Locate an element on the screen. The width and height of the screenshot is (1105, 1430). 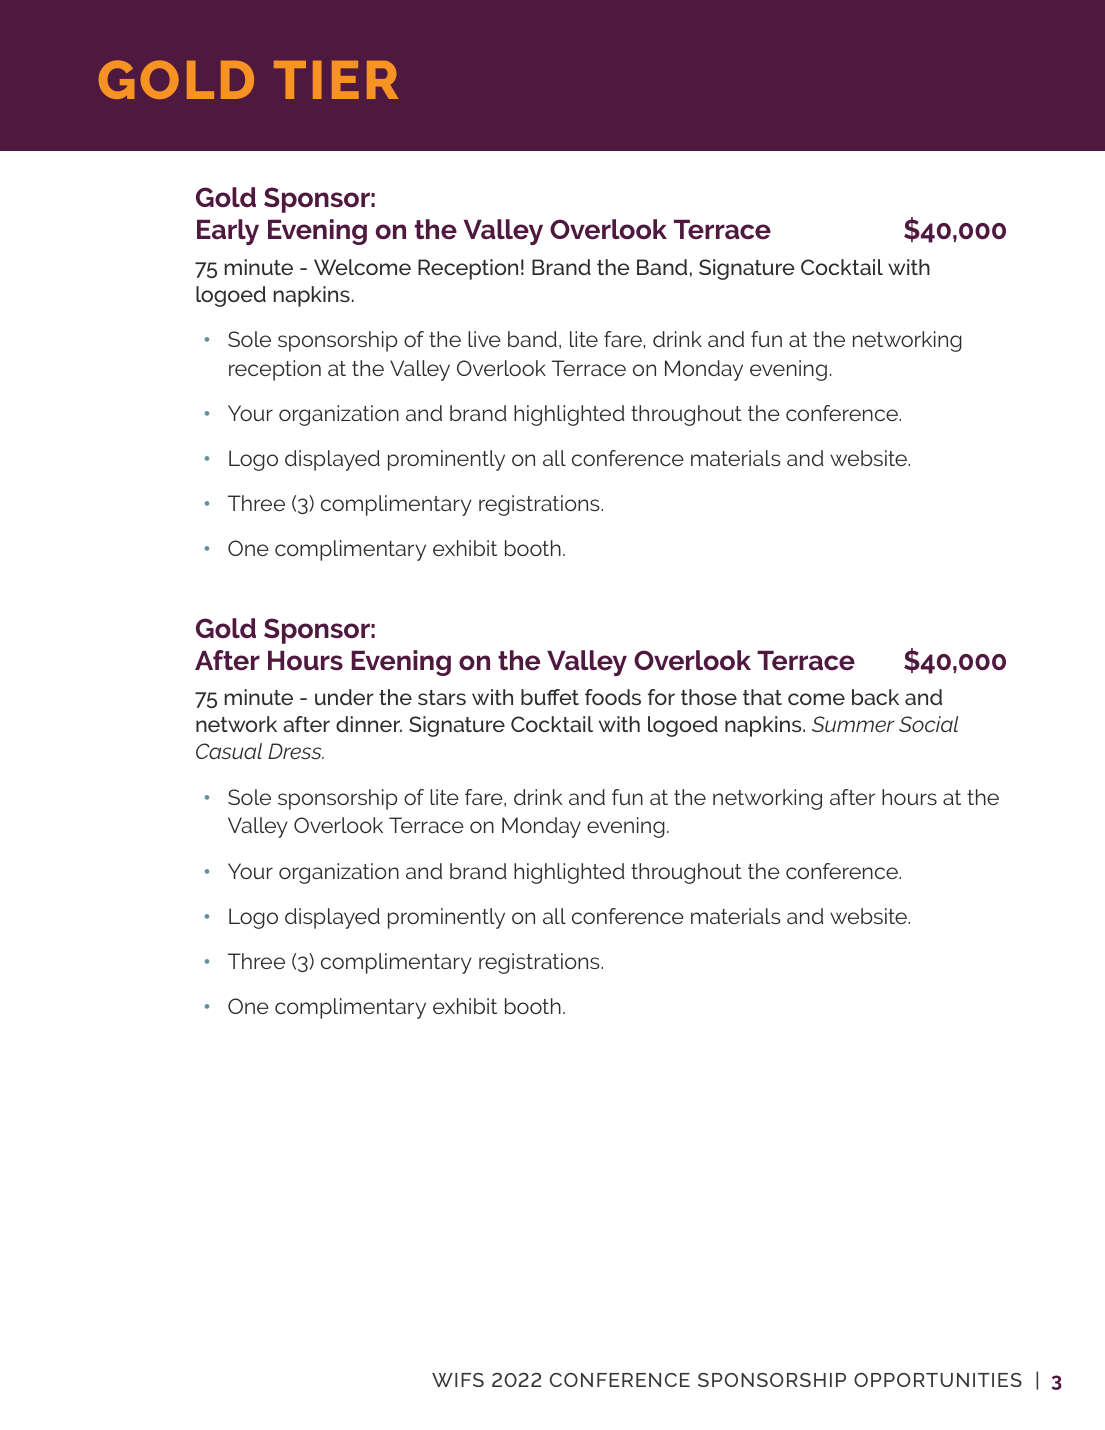
Summer is located at coordinates (853, 724).
